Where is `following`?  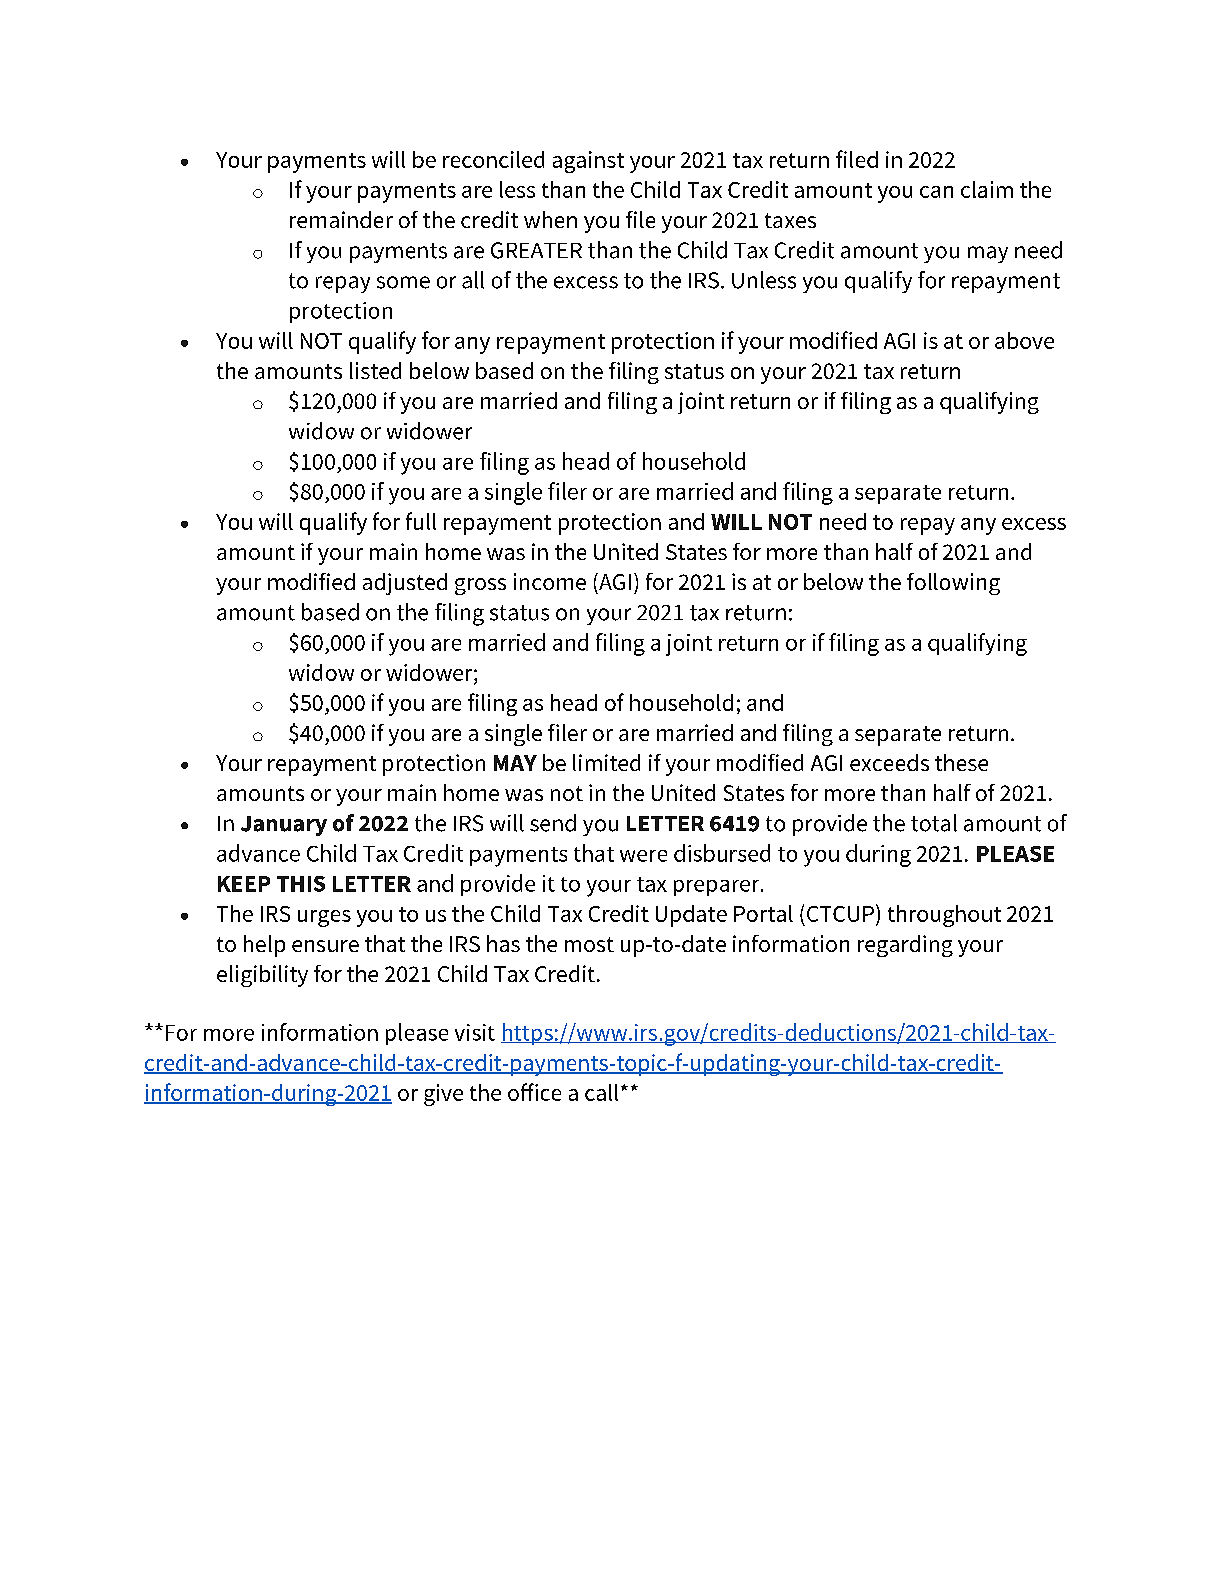
following is located at coordinates (953, 584).
